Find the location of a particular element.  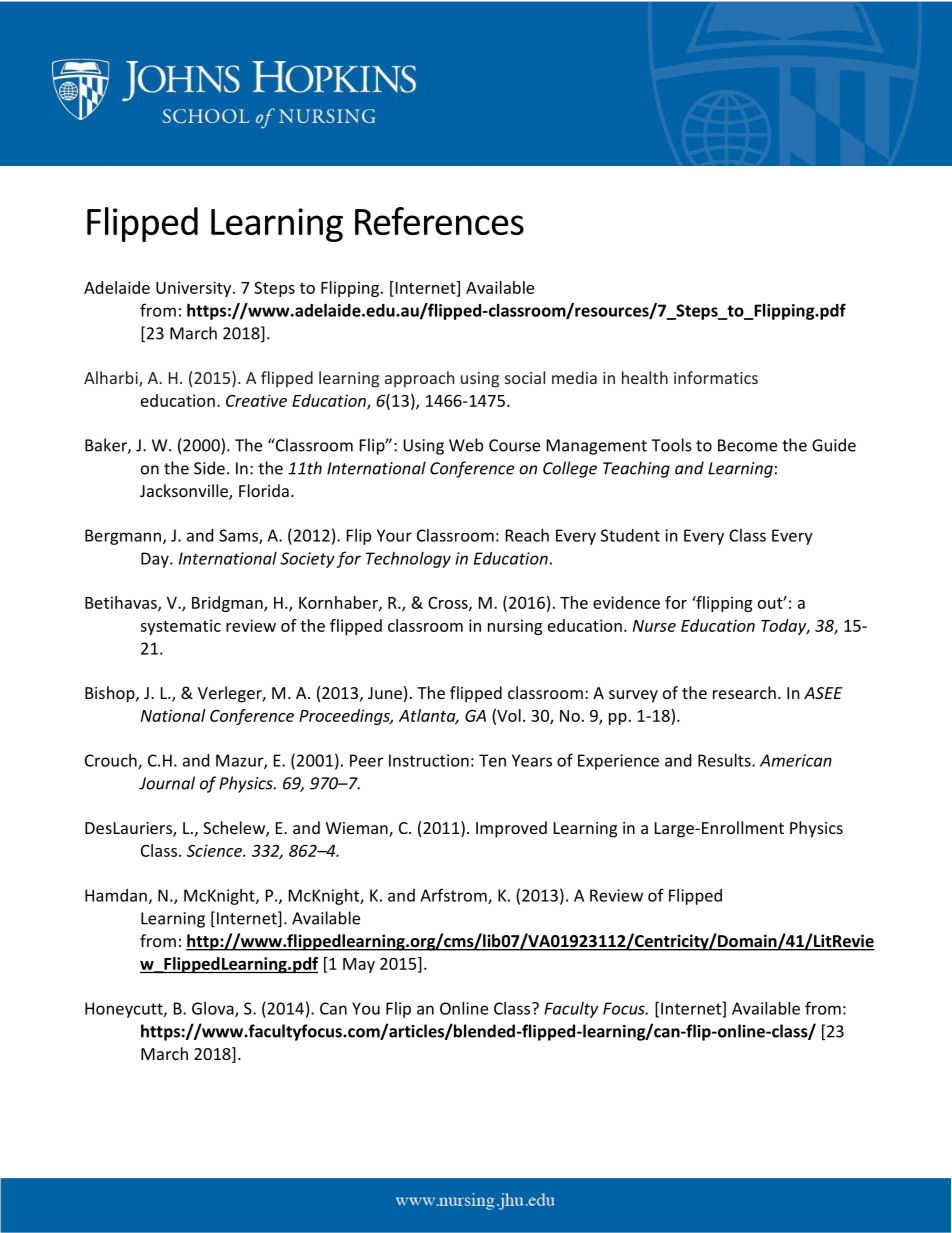

University is located at coordinates (195, 289).
